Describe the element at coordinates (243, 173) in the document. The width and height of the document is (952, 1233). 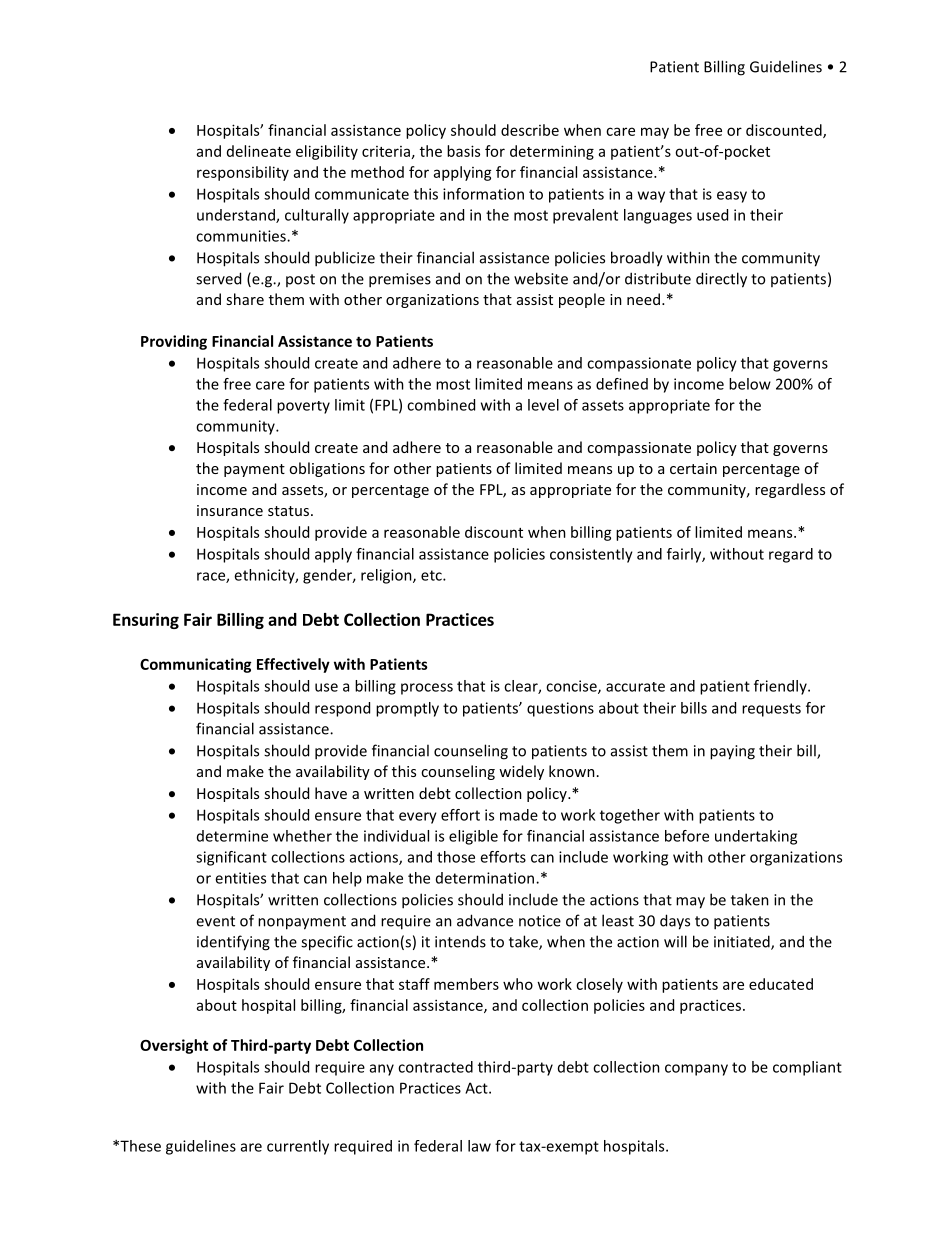
I see `responsibility` at that location.
